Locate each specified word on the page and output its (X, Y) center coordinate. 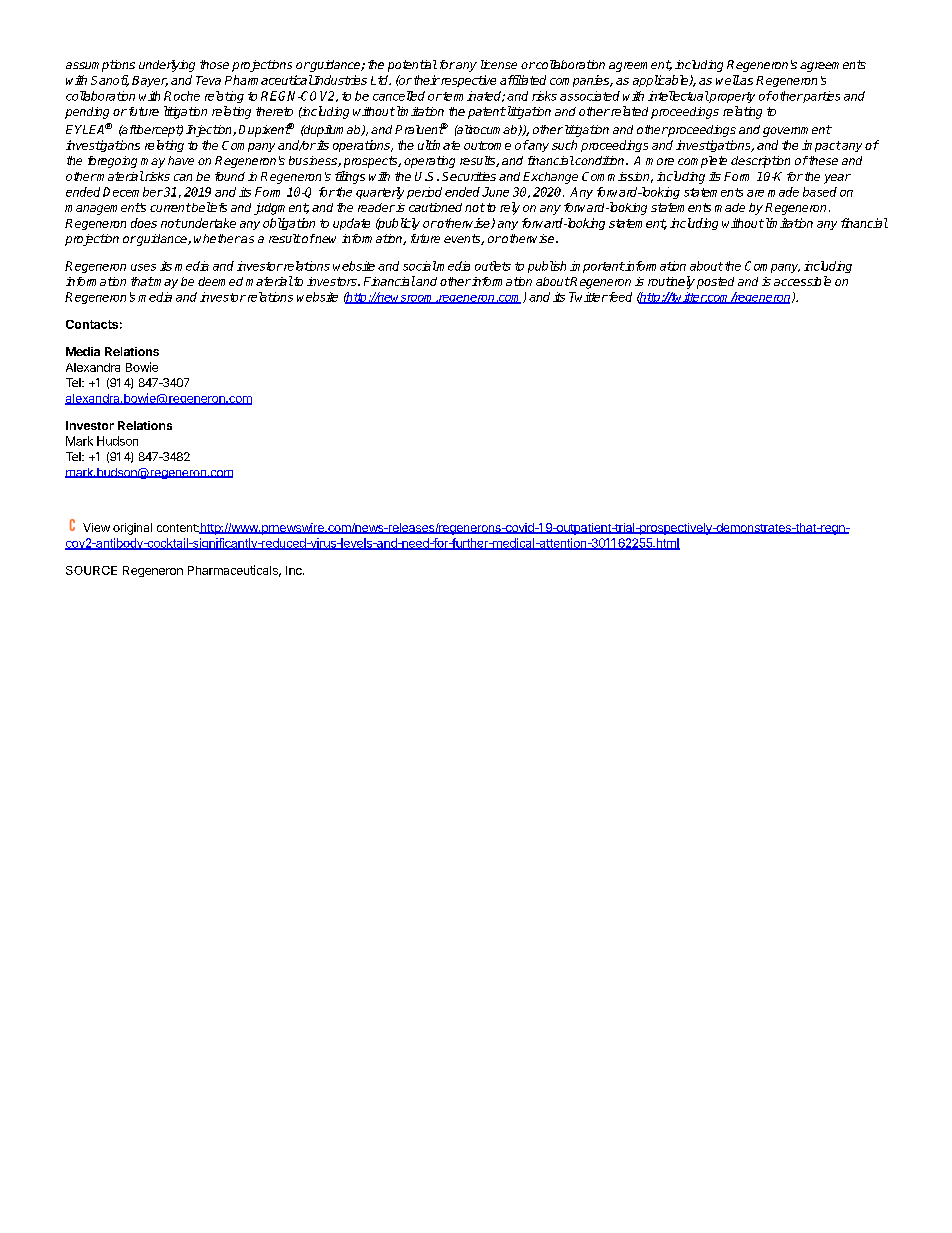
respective (467, 81)
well (728, 80)
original (132, 529)
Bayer (150, 81)
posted (715, 283)
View (96, 527)
